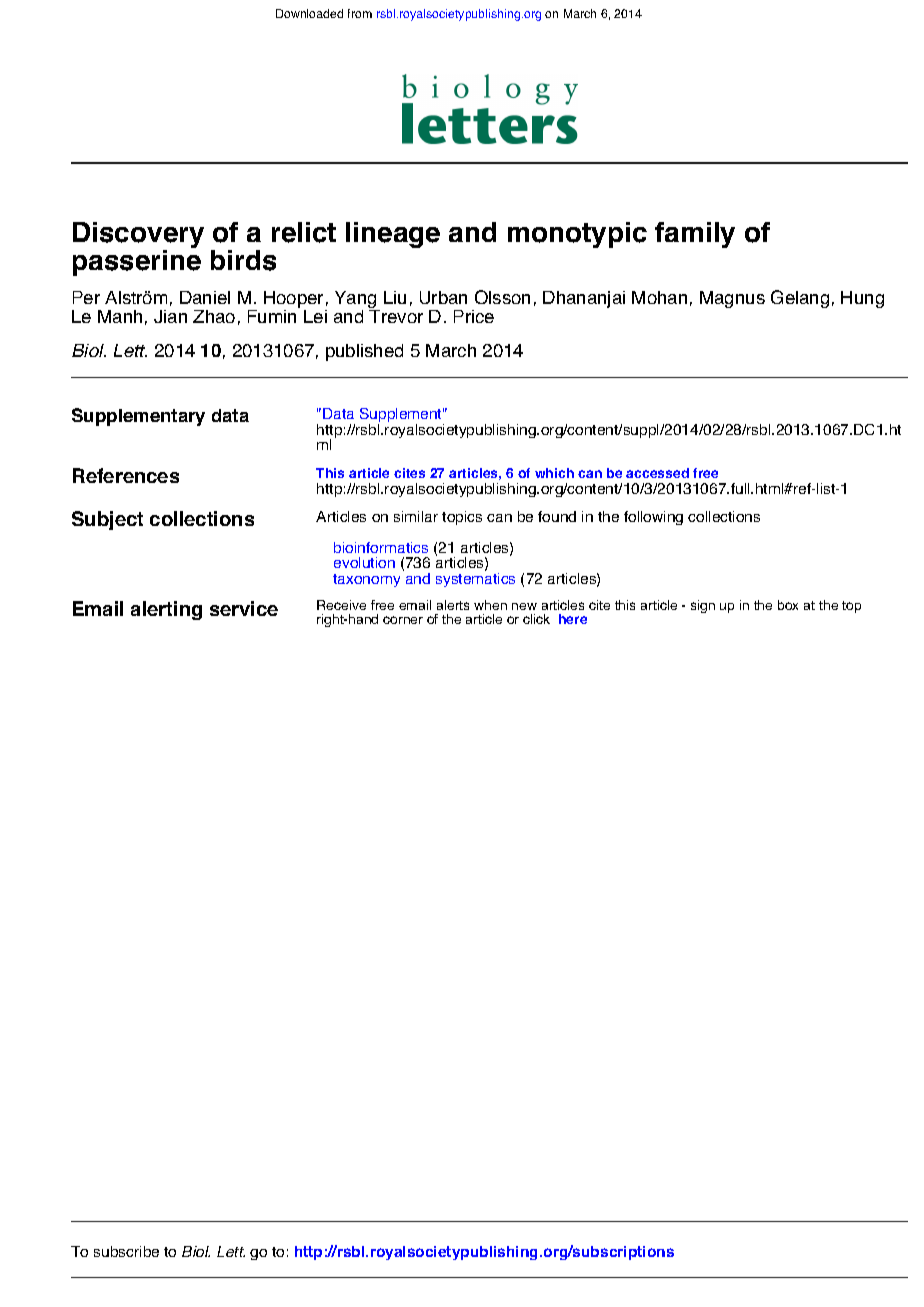  Describe the element at coordinates (309, 13) in the screenshot. I see `Downloaded` at that location.
